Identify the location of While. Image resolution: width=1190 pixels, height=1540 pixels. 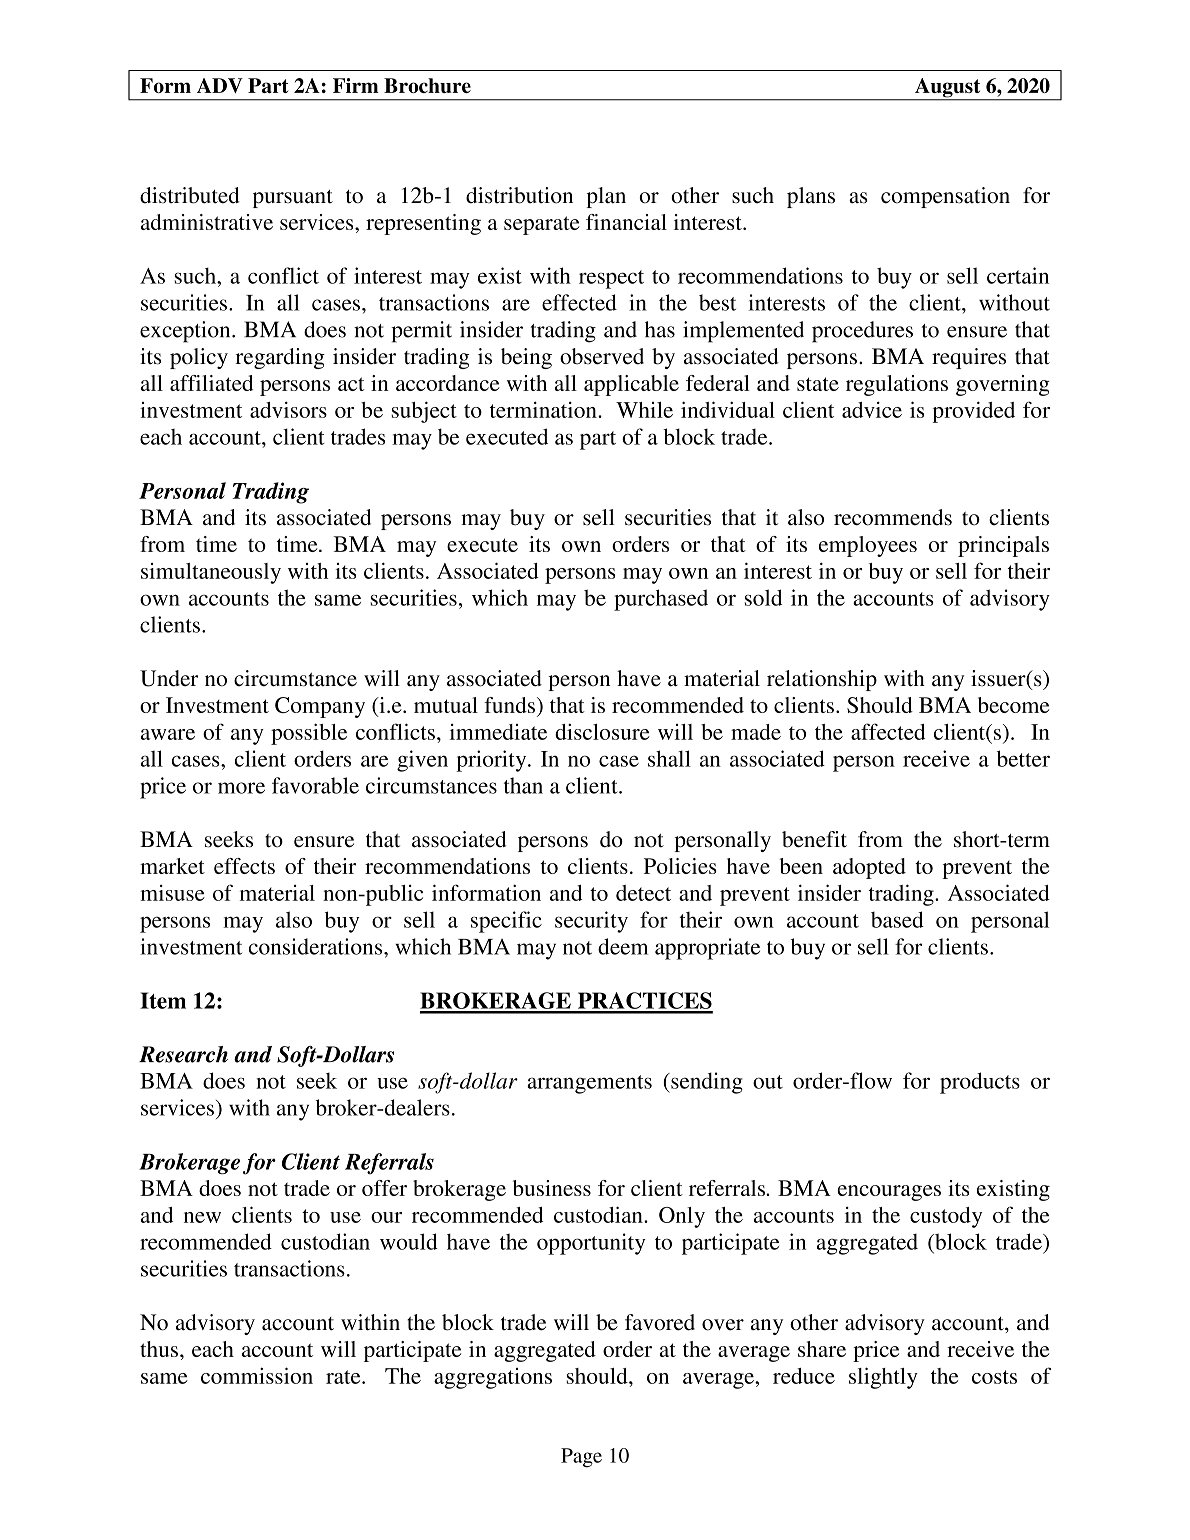
(644, 410).
